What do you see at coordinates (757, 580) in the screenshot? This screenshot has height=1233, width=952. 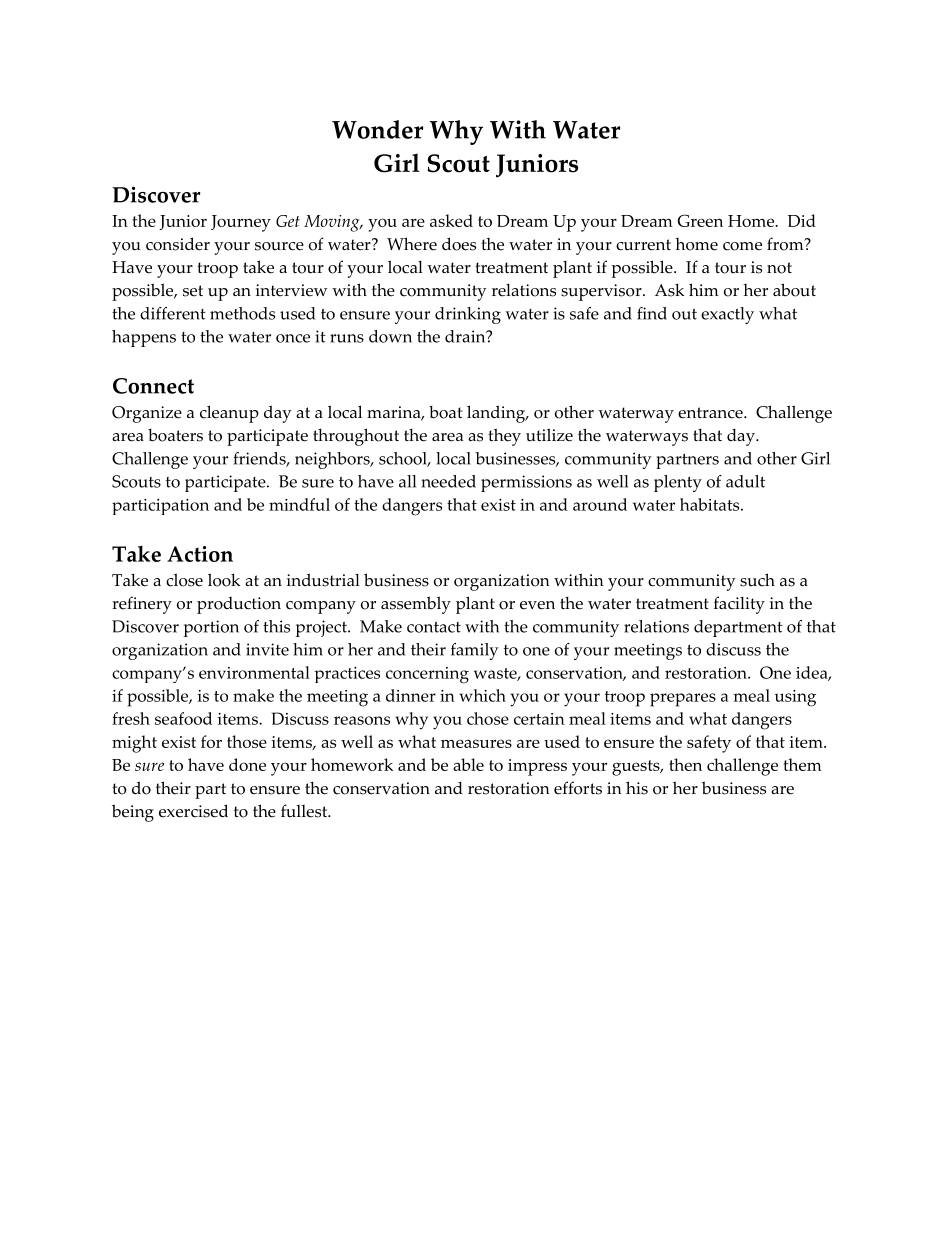 I see `such` at bounding box center [757, 580].
